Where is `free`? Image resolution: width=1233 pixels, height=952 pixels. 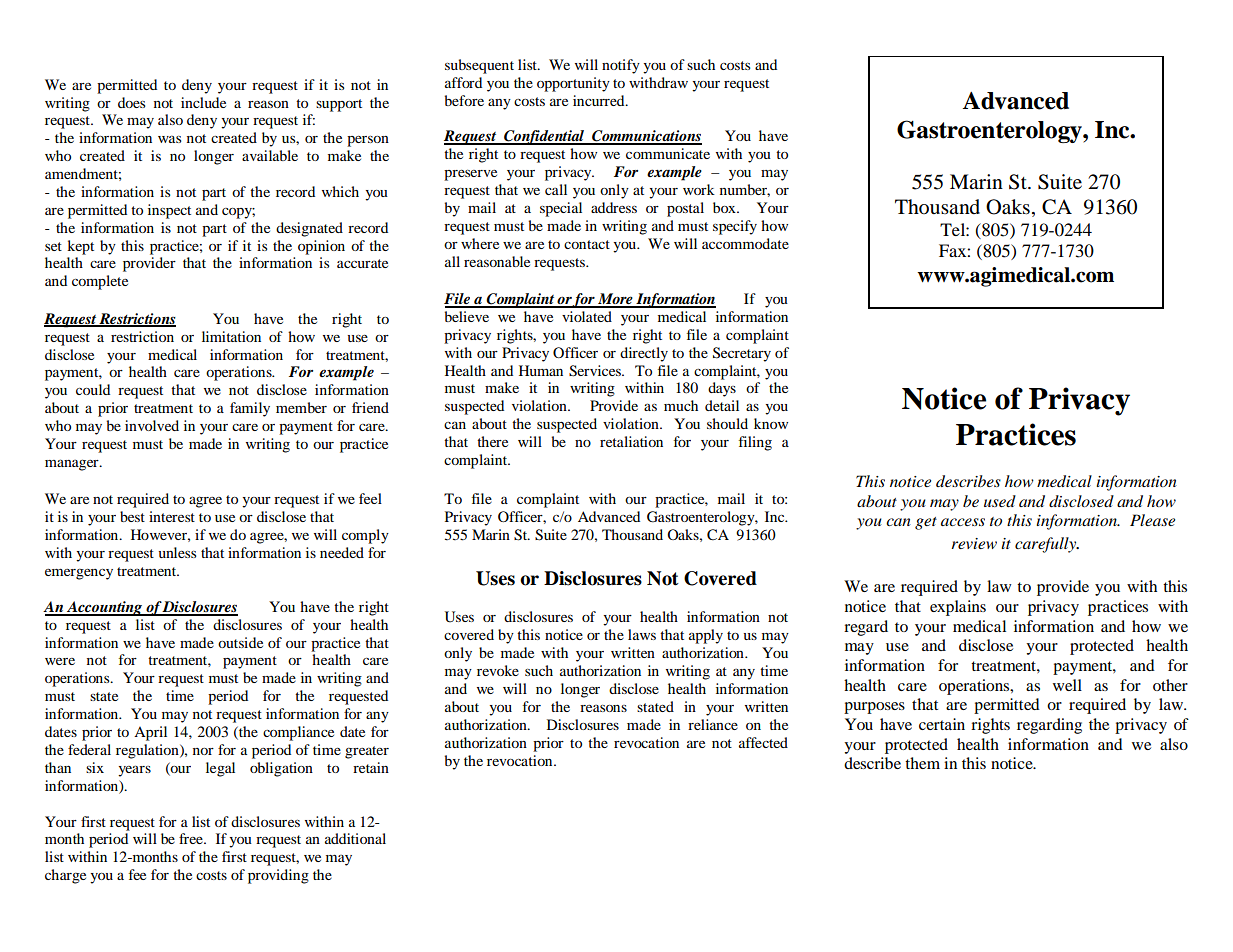
free is located at coordinates (192, 838).
